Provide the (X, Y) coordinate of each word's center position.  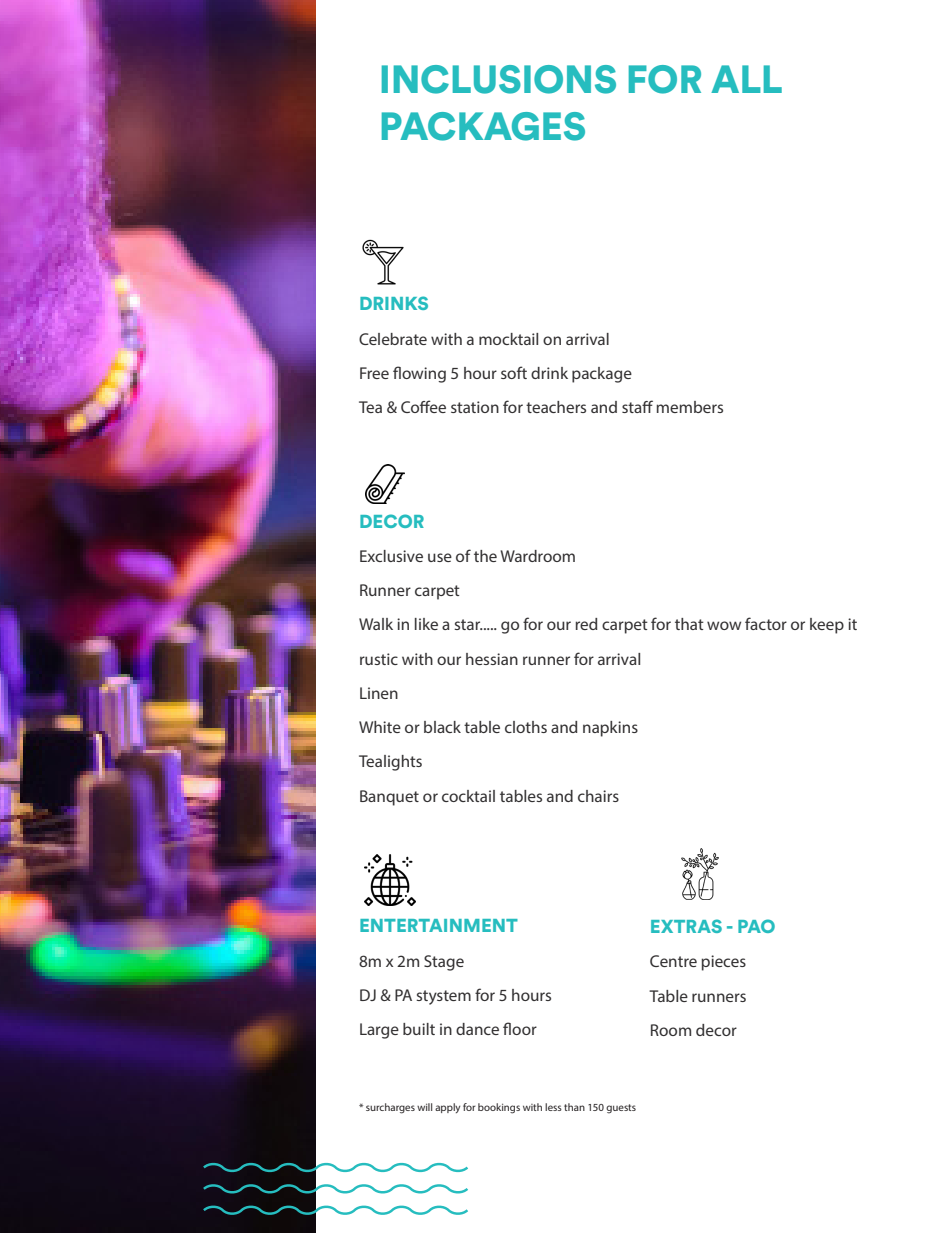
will (424, 1107)
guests (621, 1109)
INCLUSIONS (499, 79)
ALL (746, 79)
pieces (723, 963)
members (689, 407)
